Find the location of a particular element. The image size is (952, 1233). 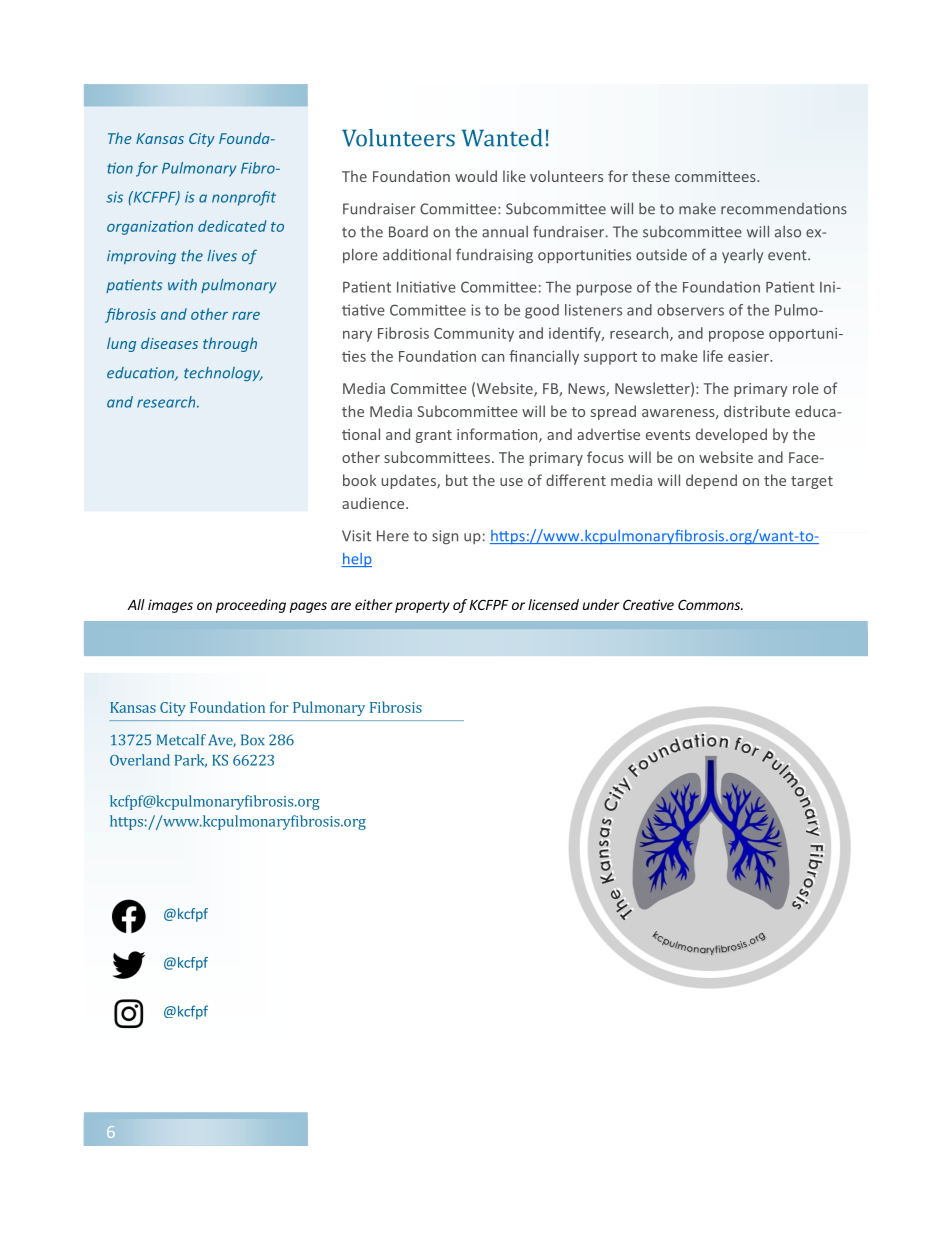

would is located at coordinates (476, 176).
